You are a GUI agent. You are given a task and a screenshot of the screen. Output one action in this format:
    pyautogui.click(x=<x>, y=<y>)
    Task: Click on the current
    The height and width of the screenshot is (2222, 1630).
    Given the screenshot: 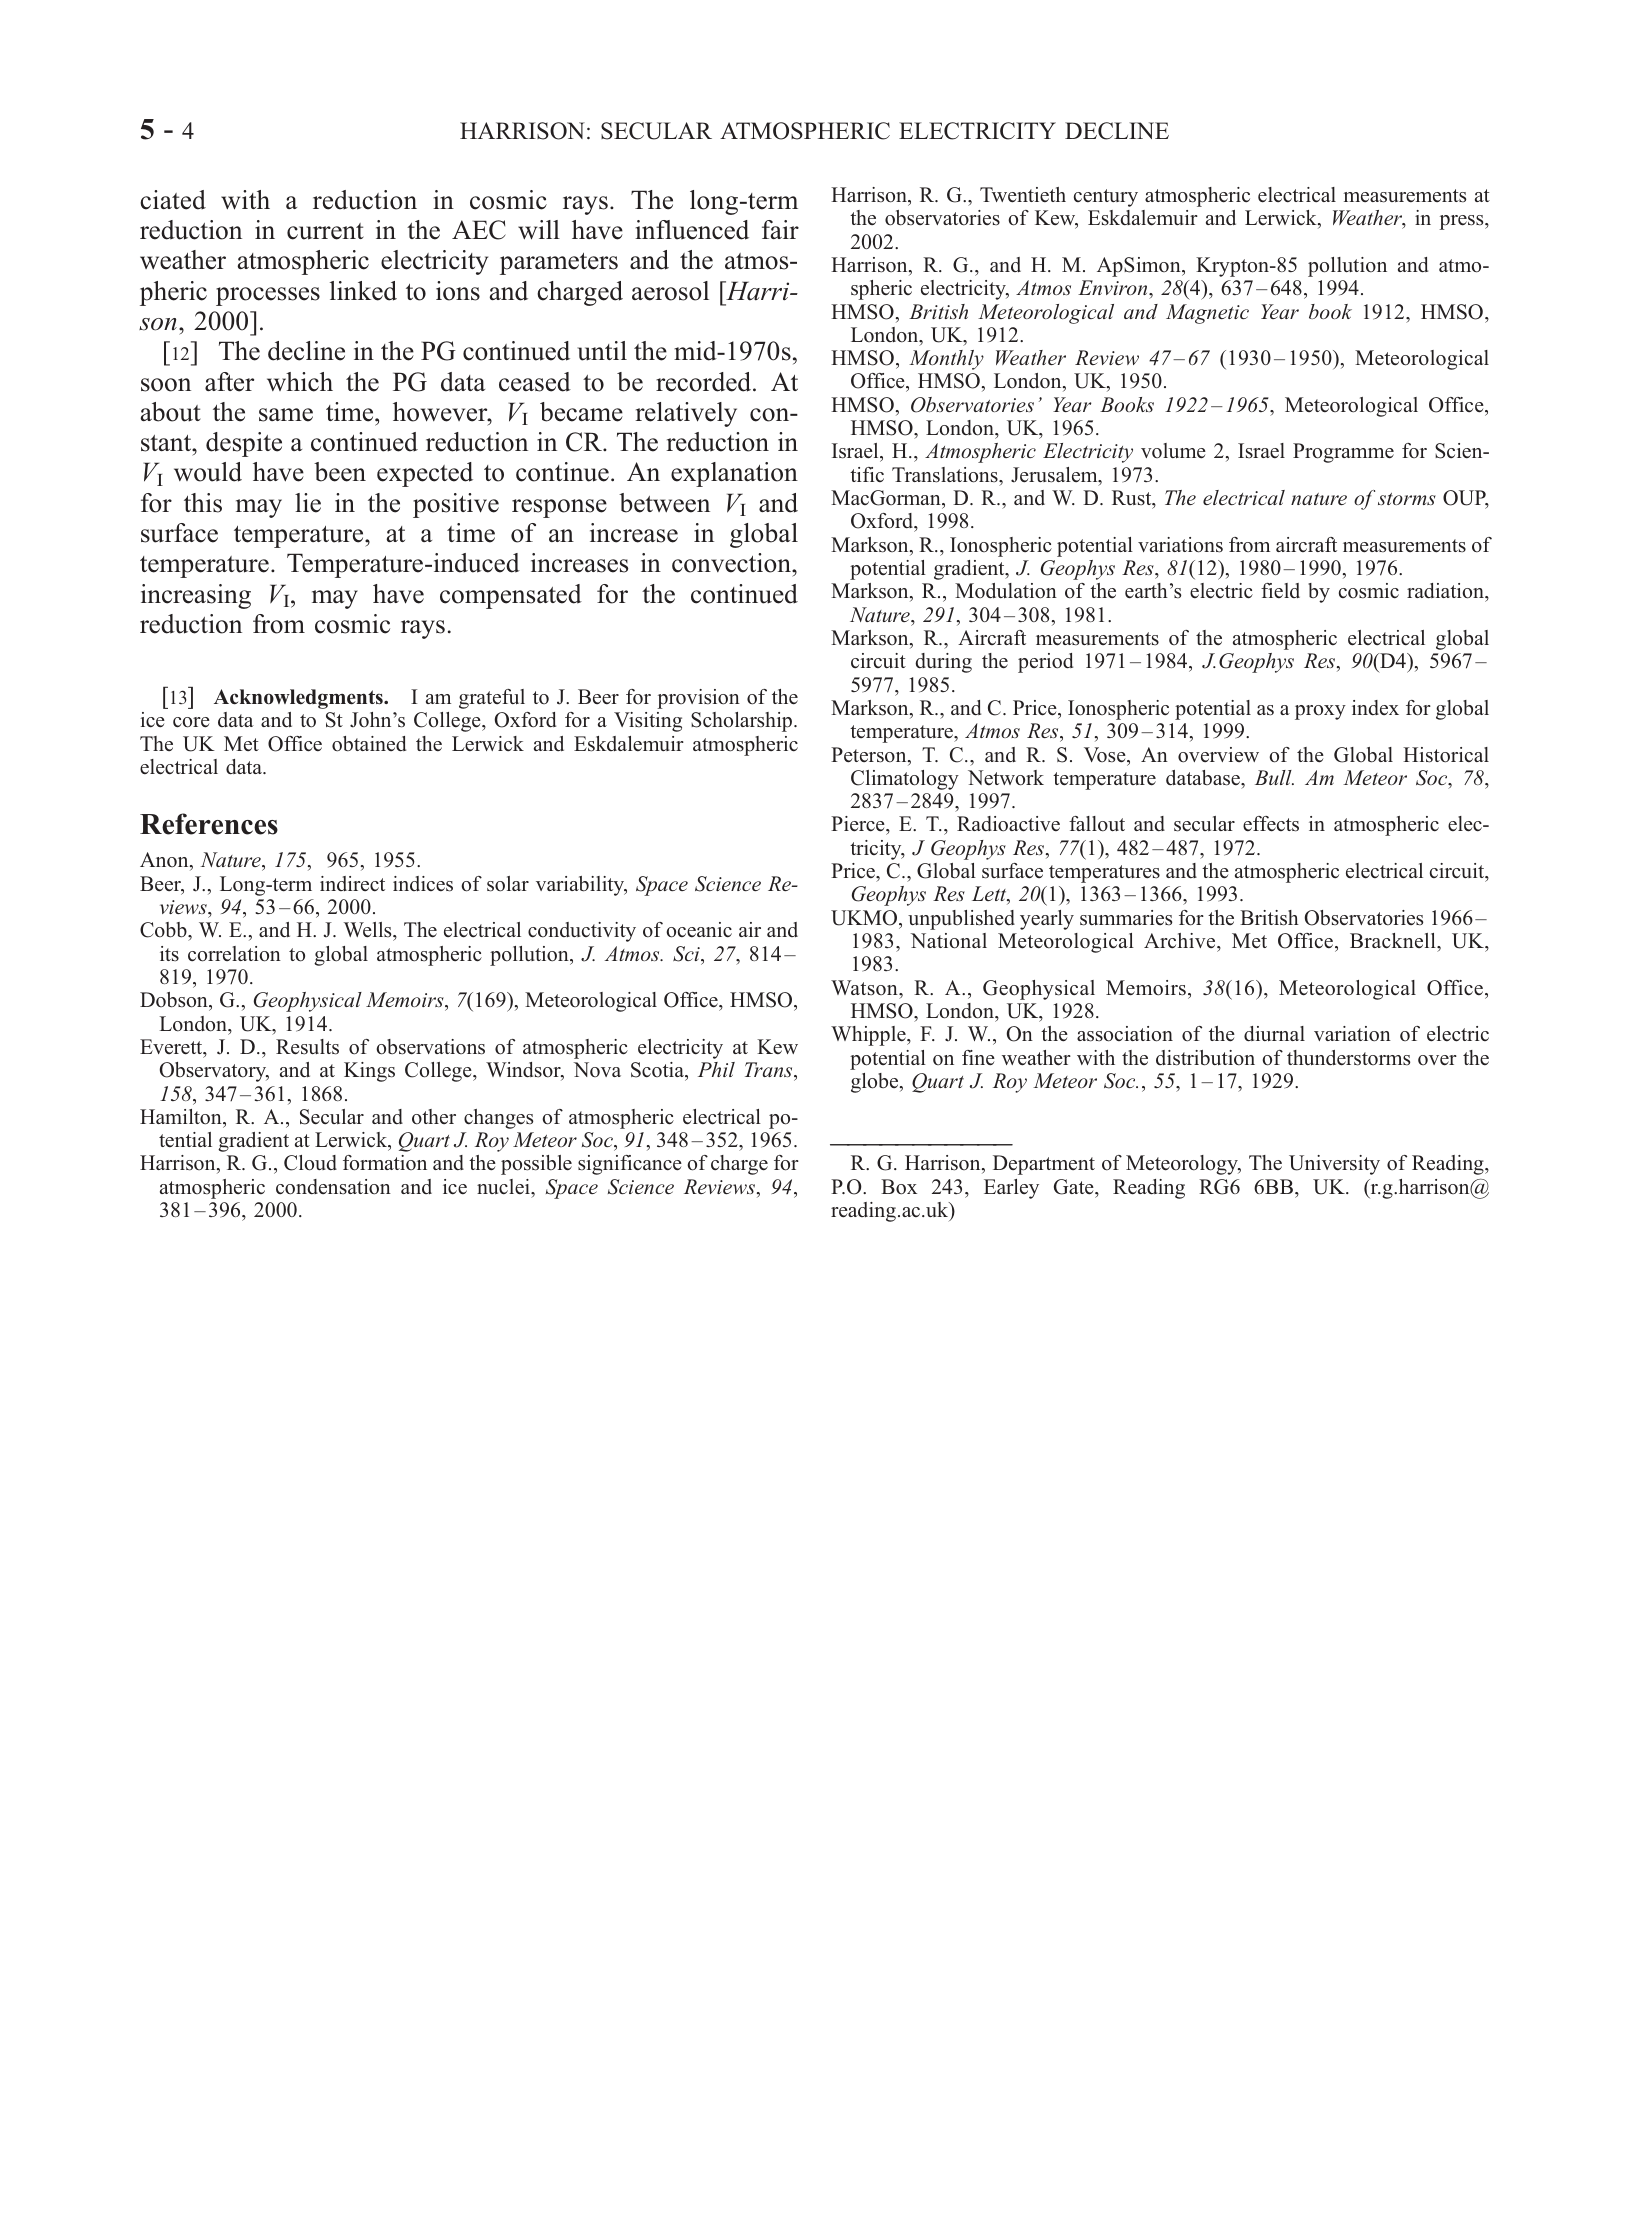 What is the action you would take?
    pyautogui.click(x=325, y=231)
